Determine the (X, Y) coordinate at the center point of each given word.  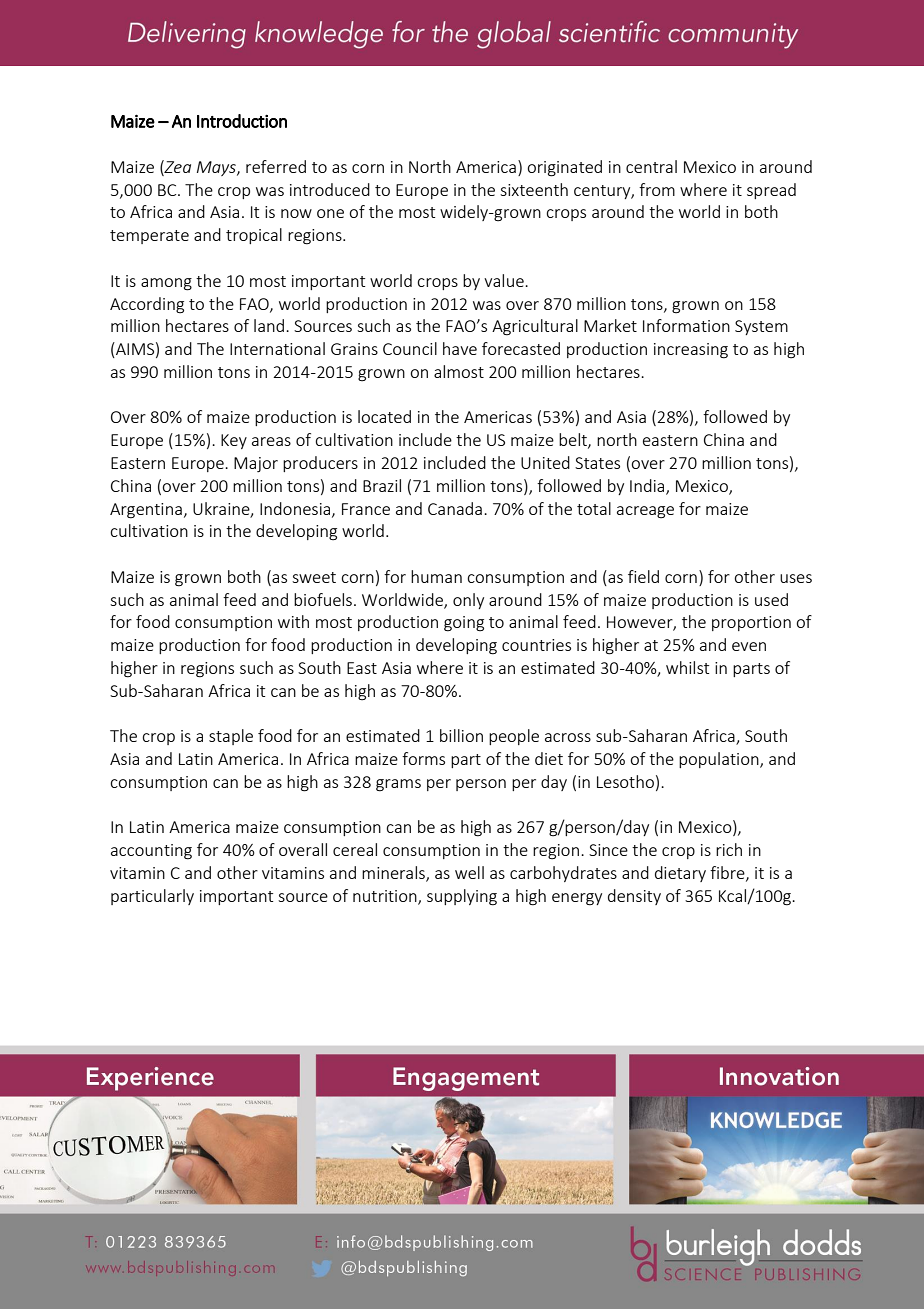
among (166, 284)
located (384, 416)
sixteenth (534, 189)
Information (686, 325)
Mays (217, 168)
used (771, 599)
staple (231, 737)
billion (461, 735)
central (651, 166)
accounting (151, 852)
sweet (314, 577)
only (468, 601)
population (720, 760)
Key (234, 441)
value (505, 280)
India (648, 486)
